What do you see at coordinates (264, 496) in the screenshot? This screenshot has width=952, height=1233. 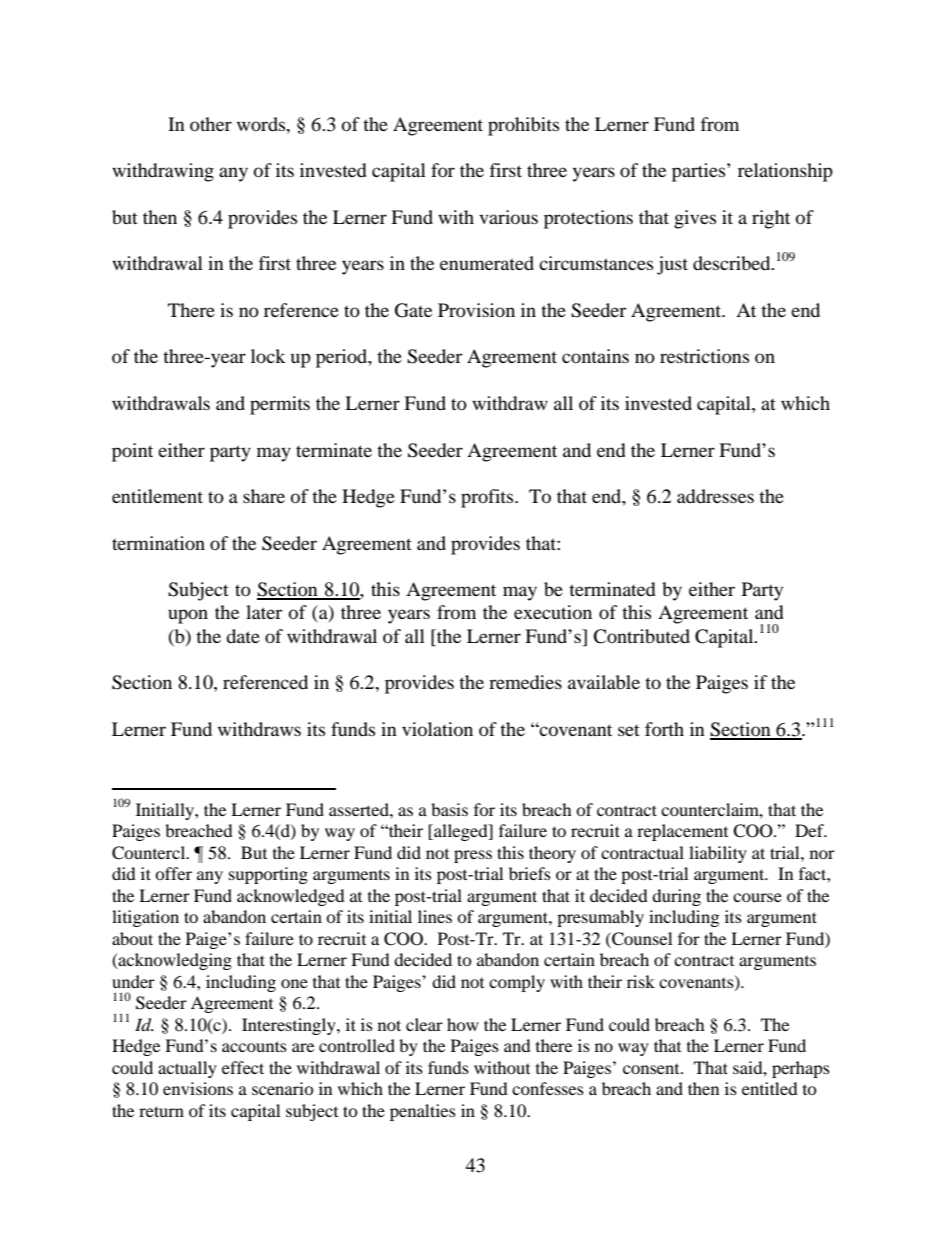 I see `share` at bounding box center [264, 496].
